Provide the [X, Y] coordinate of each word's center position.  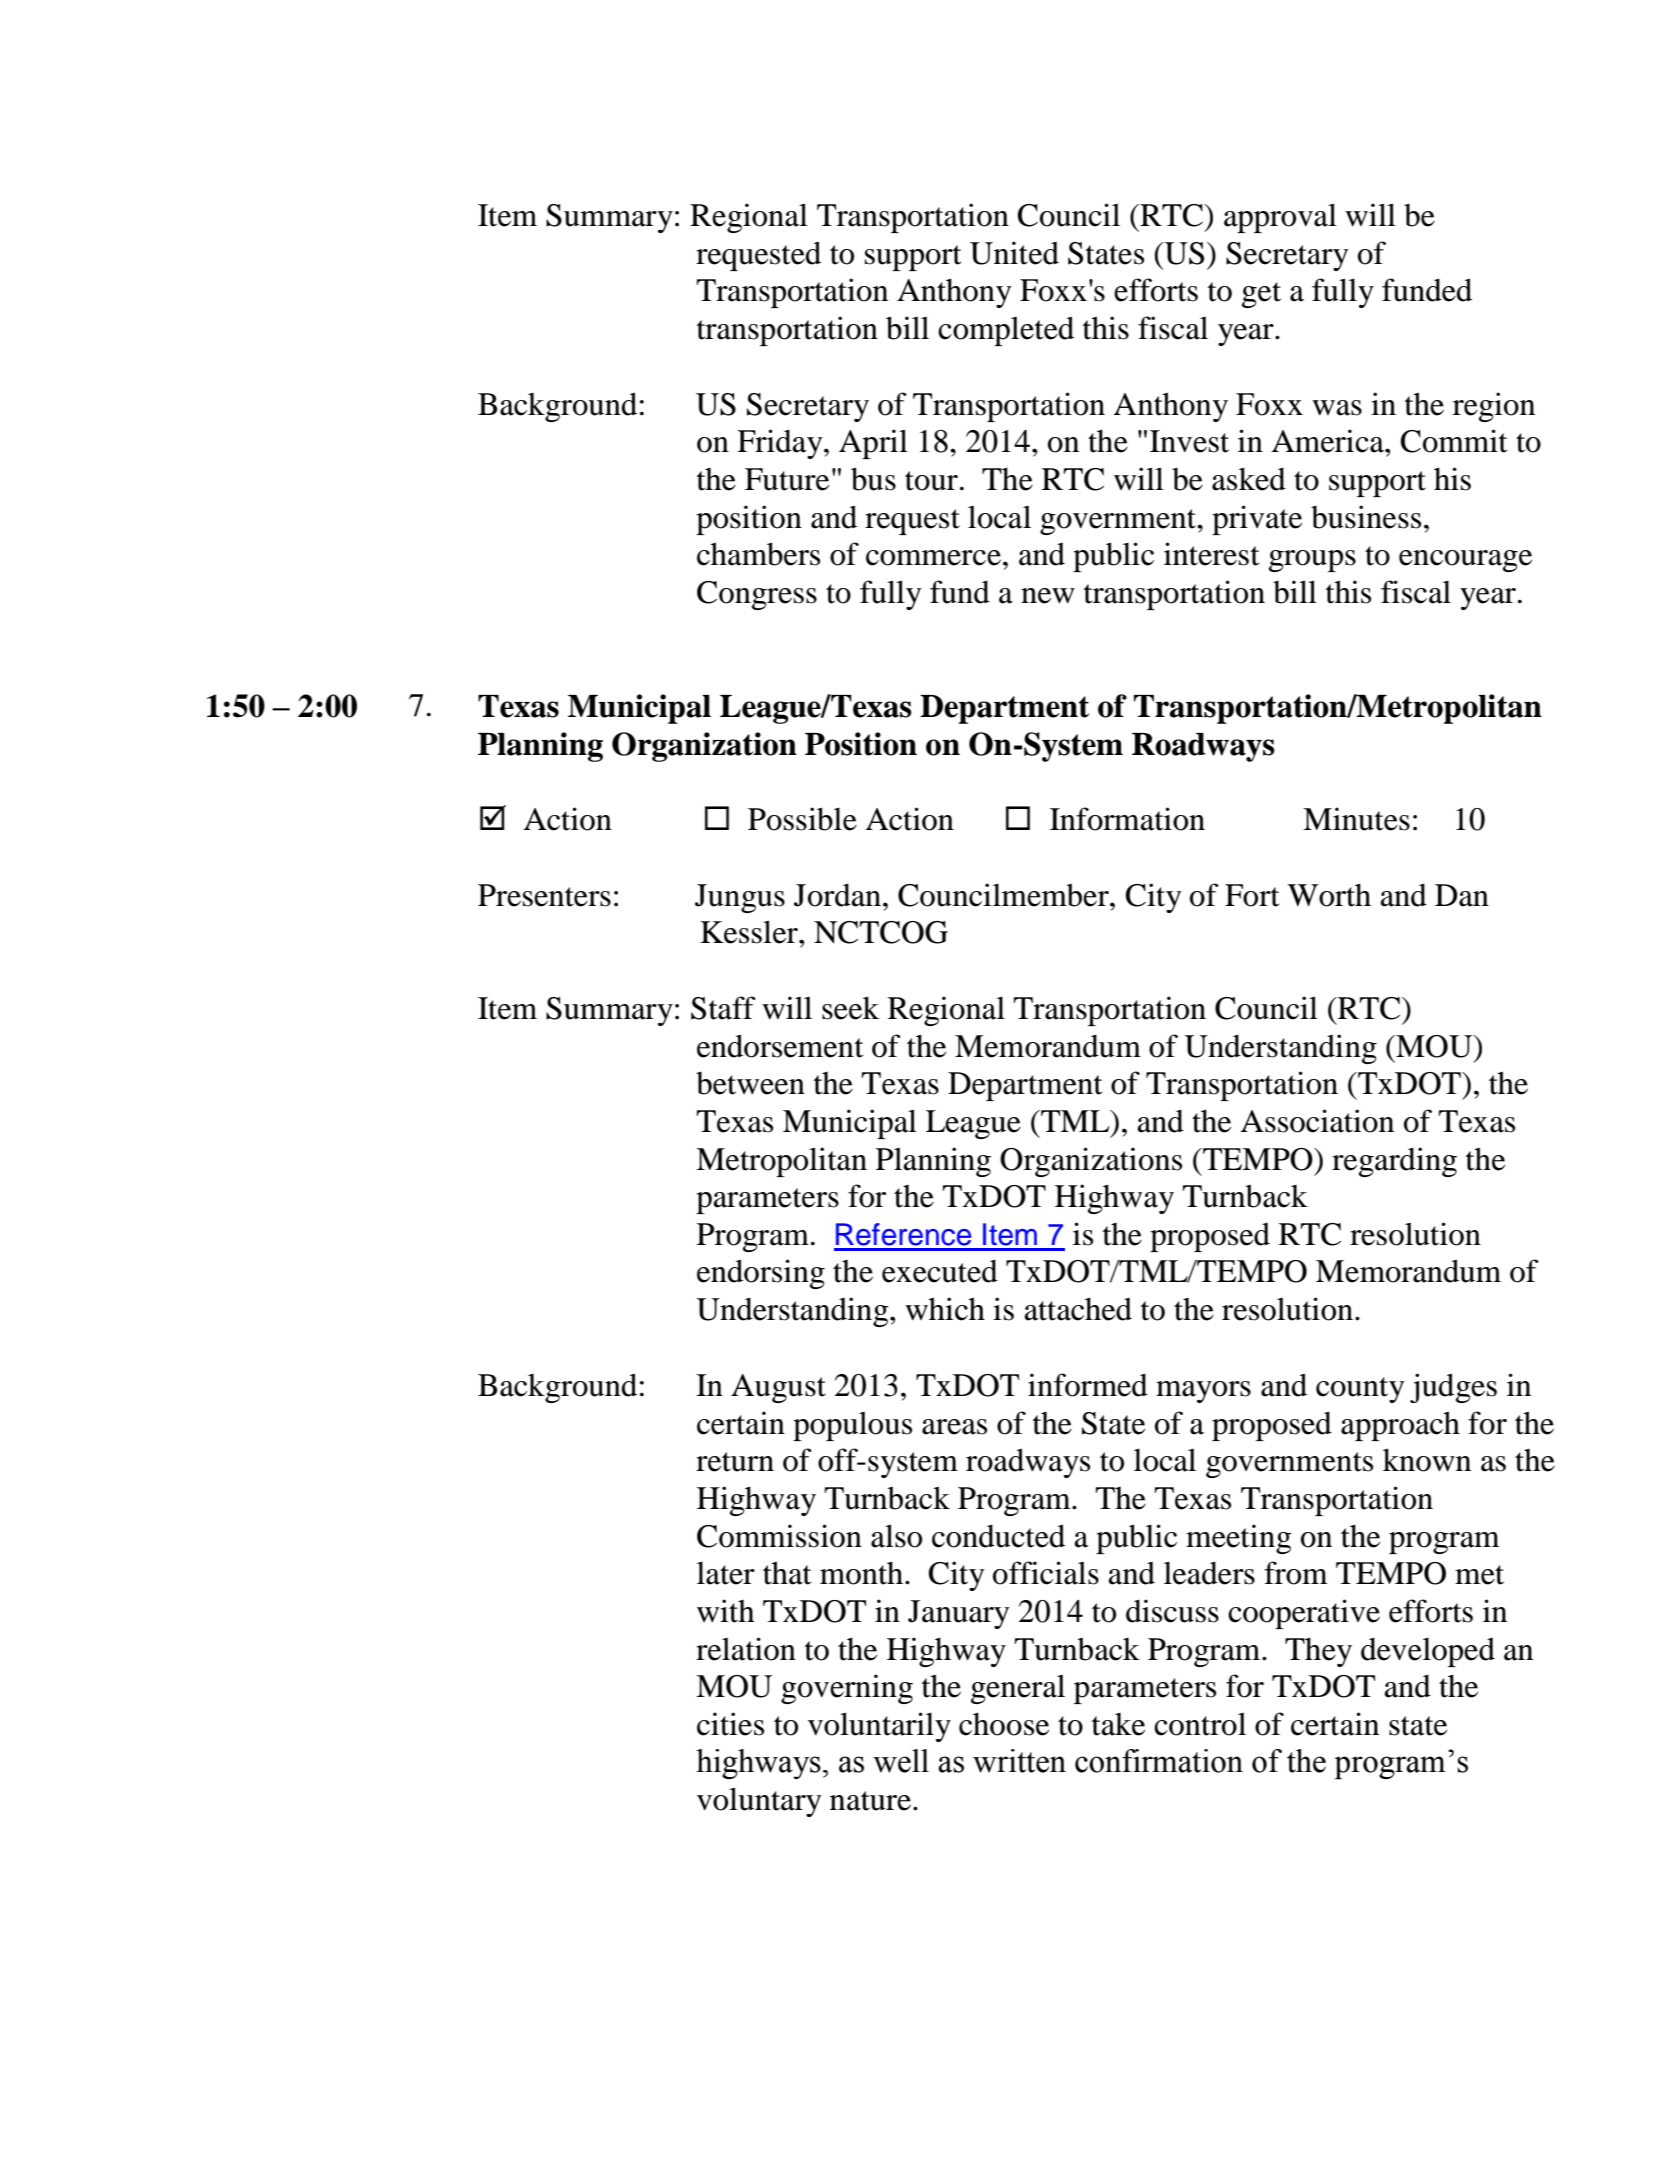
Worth [1329, 895]
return [735, 1462]
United [1014, 253]
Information [1127, 819]
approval [1280, 218]
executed [940, 1271]
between [750, 1083]
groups [1312, 561]
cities [730, 1724]
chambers [758, 554]
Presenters [544, 895]
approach [1400, 1426]
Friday [781, 444]
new [1048, 596]
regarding [1394, 1162]
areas [954, 1427]
